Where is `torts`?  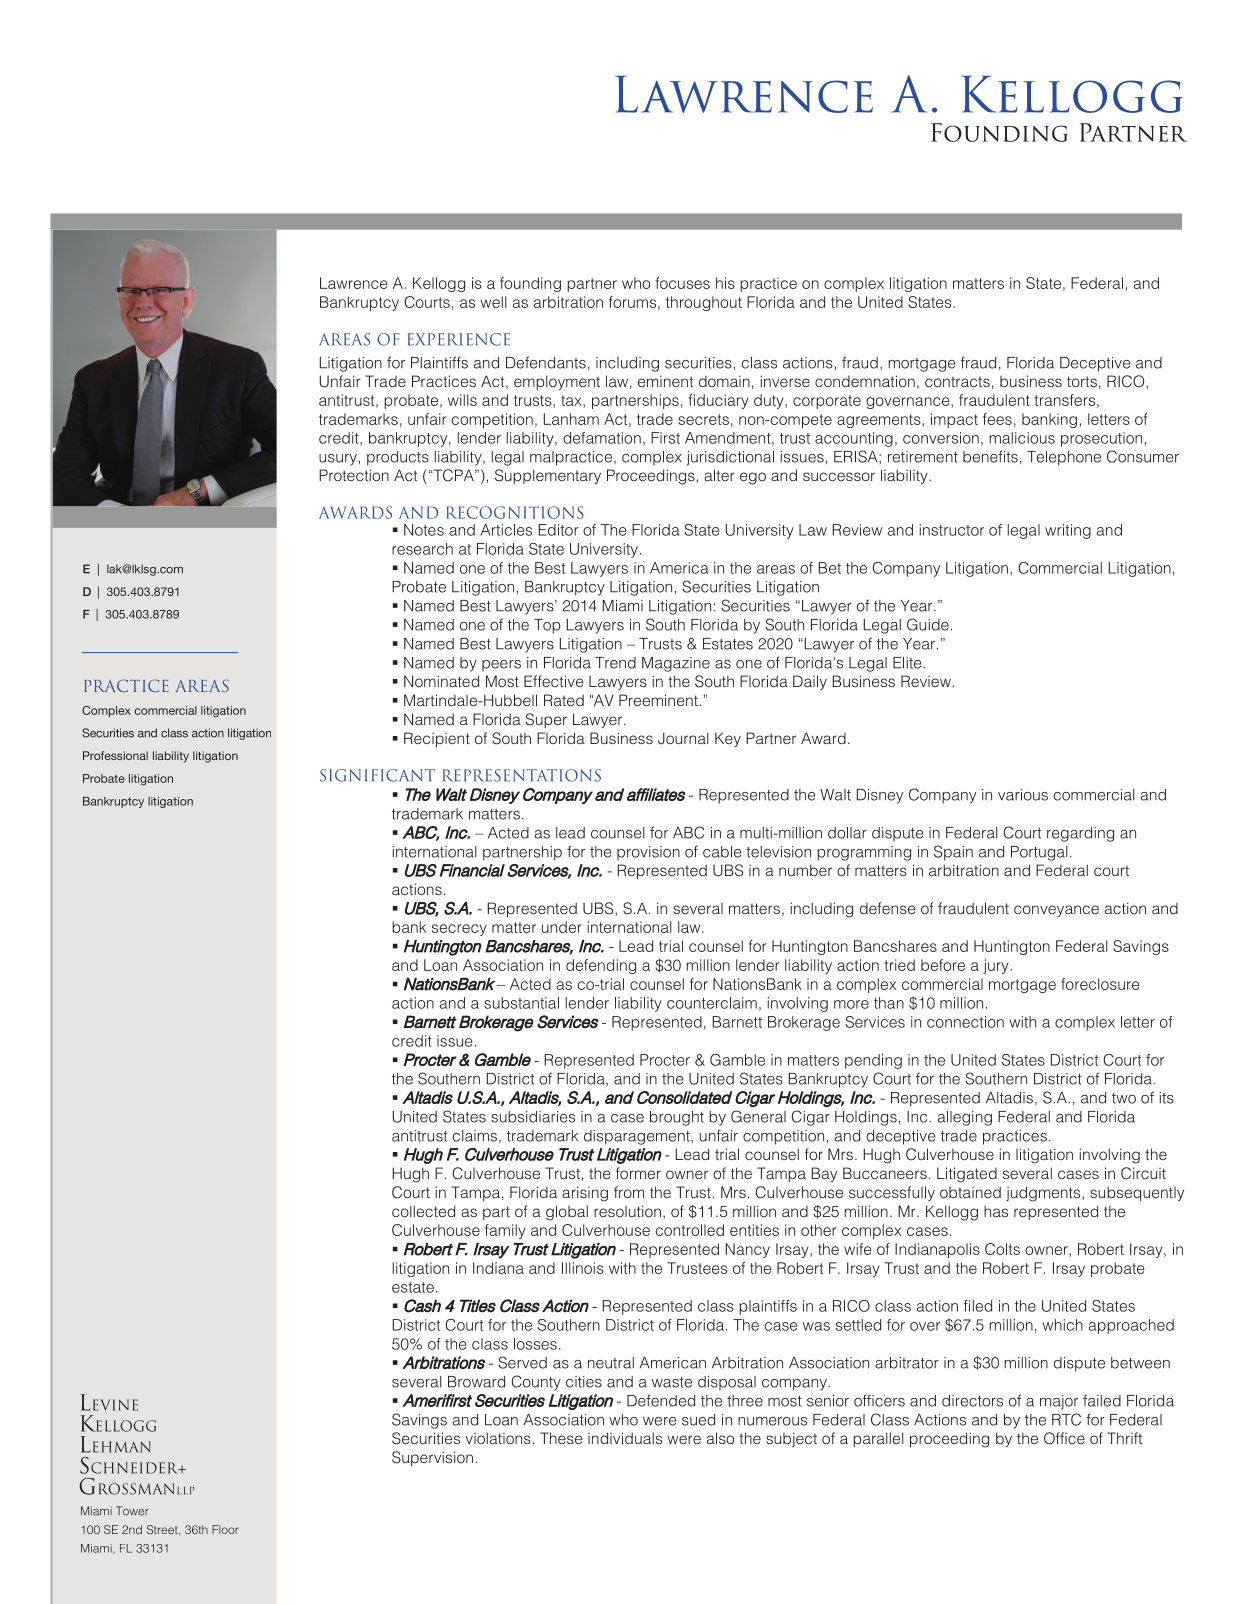 torts is located at coordinates (1082, 381).
